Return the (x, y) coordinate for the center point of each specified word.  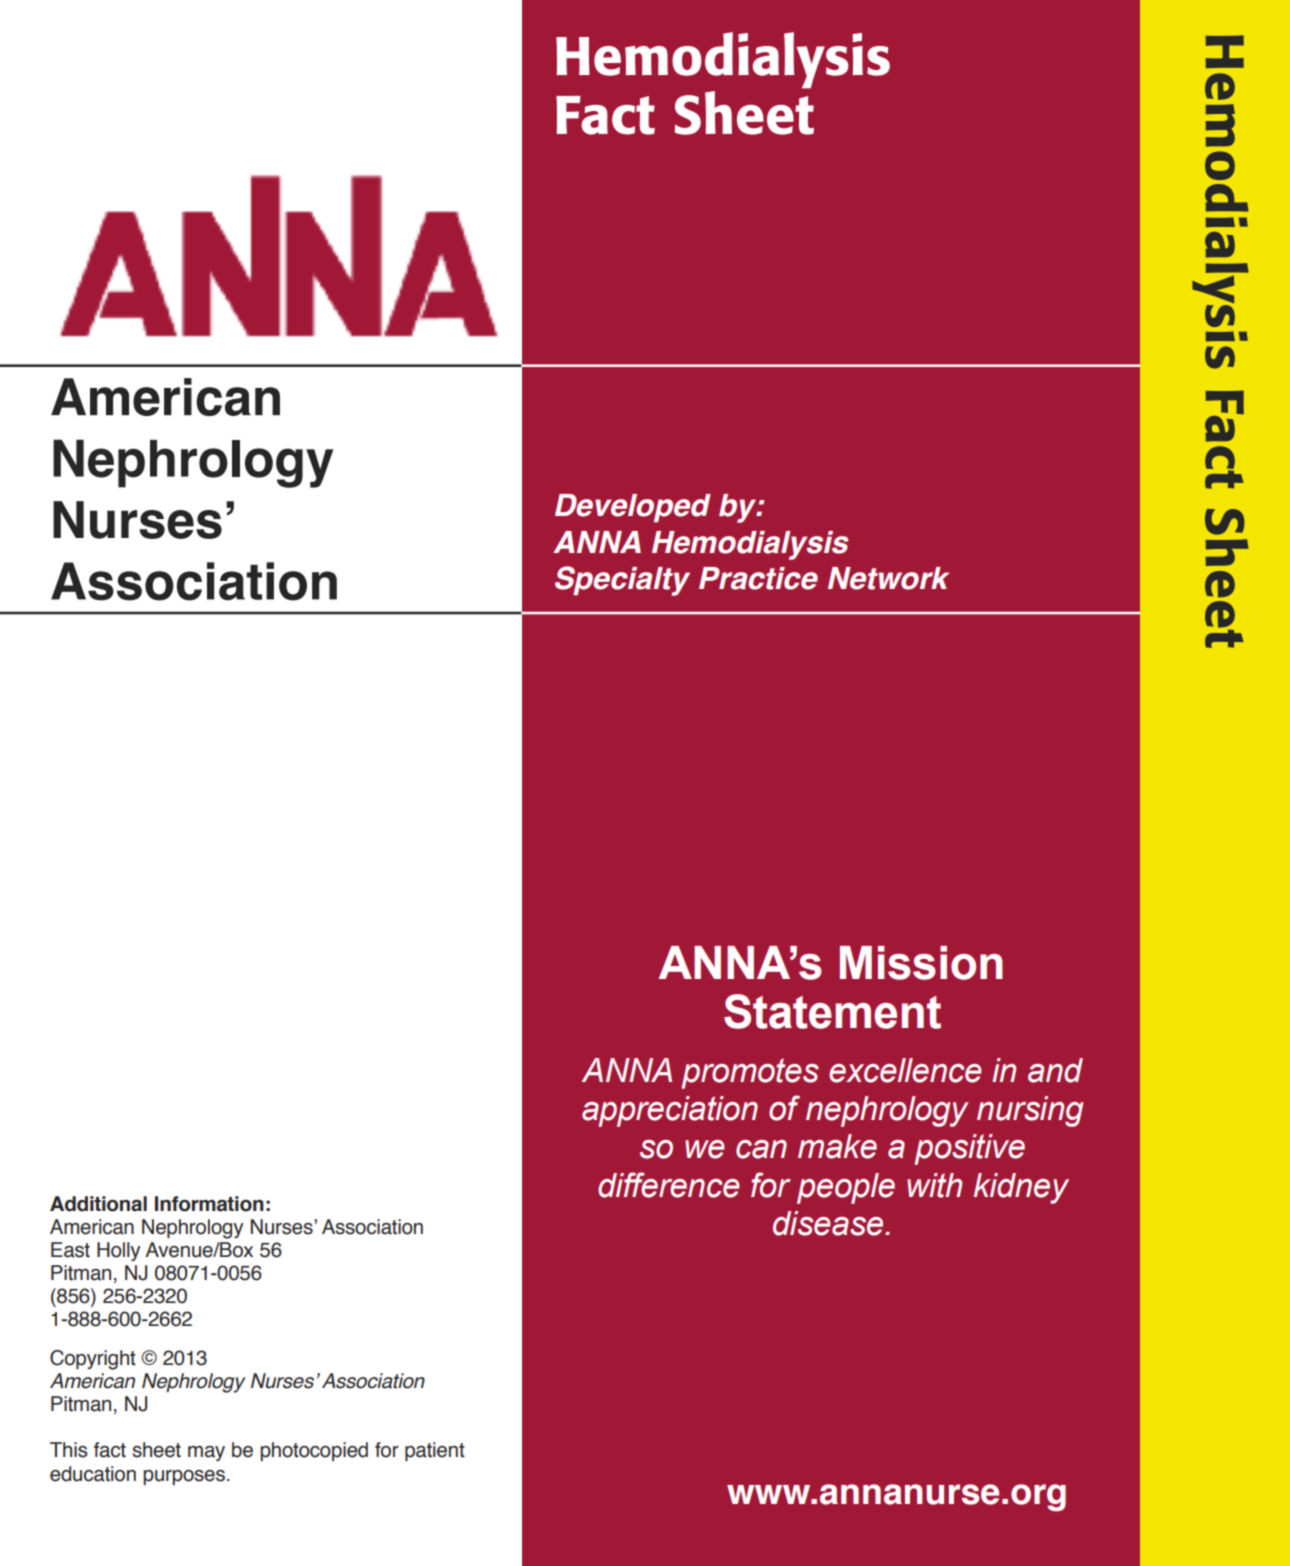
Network (888, 578)
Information (209, 1204)
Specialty (622, 581)
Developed (633, 508)
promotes (750, 1073)
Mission (921, 963)
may (206, 1453)
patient (435, 1451)
